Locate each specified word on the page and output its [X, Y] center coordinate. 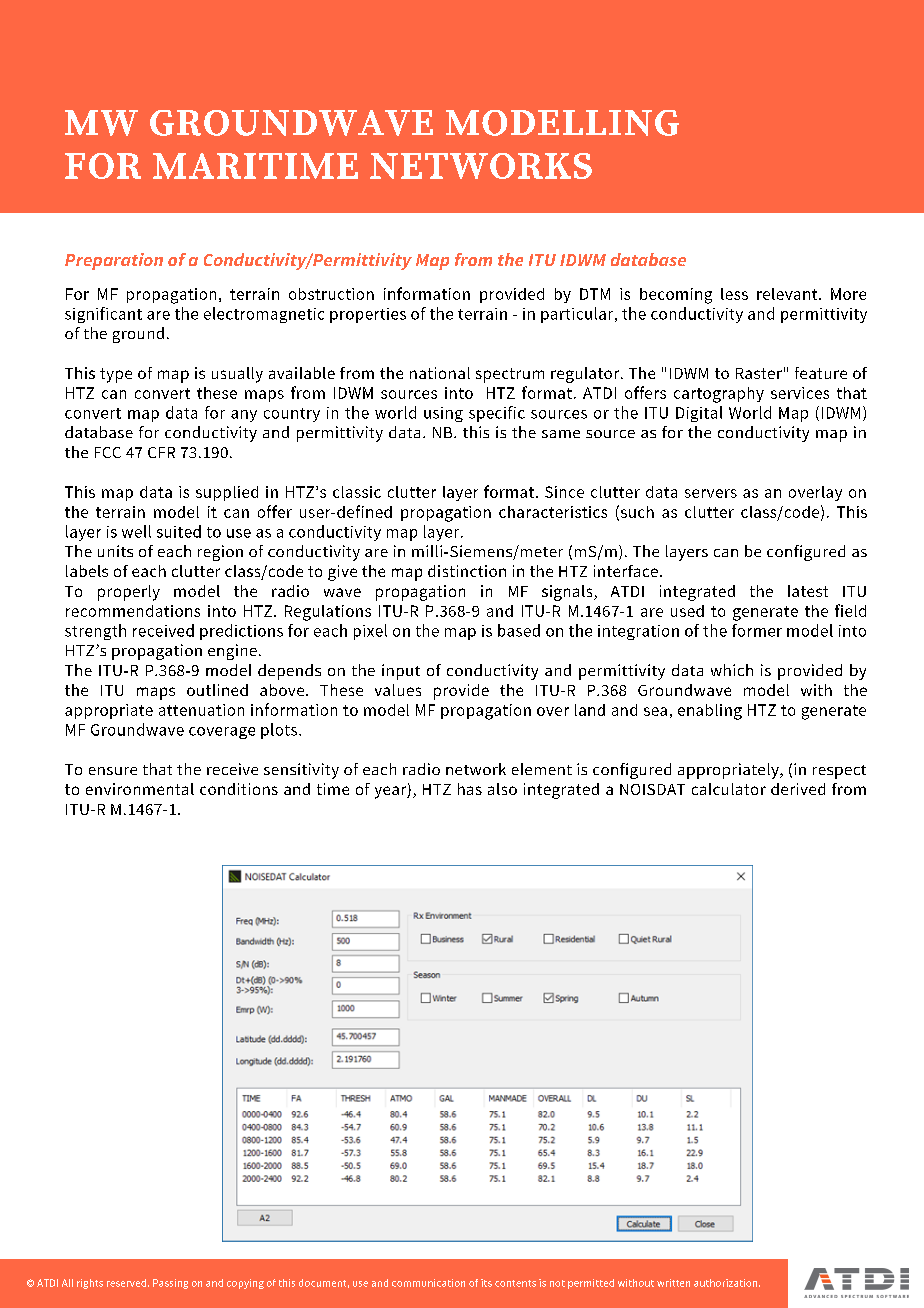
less [734, 294]
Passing [170, 1284]
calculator [729, 789]
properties [368, 315]
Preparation [114, 261]
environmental [140, 789]
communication [428, 1283]
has [470, 789]
